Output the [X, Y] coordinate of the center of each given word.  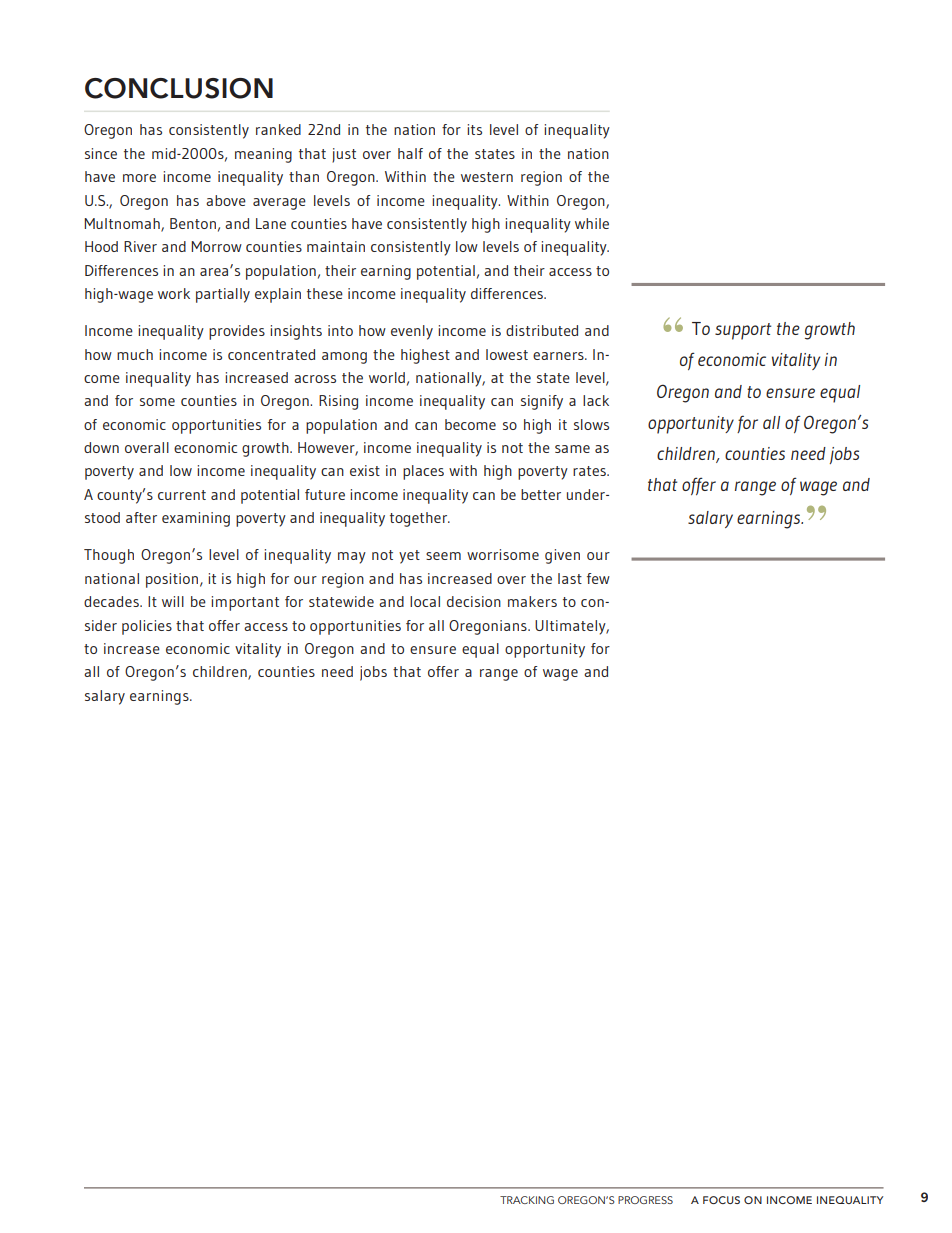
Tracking [527, 1200]
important [245, 603]
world [387, 377]
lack [596, 400]
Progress [645, 1200]
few [598, 578]
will [173, 601]
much [135, 354]
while [592, 223]
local [425, 601]
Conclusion [179, 88]
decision [474, 601]
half [410, 153]
